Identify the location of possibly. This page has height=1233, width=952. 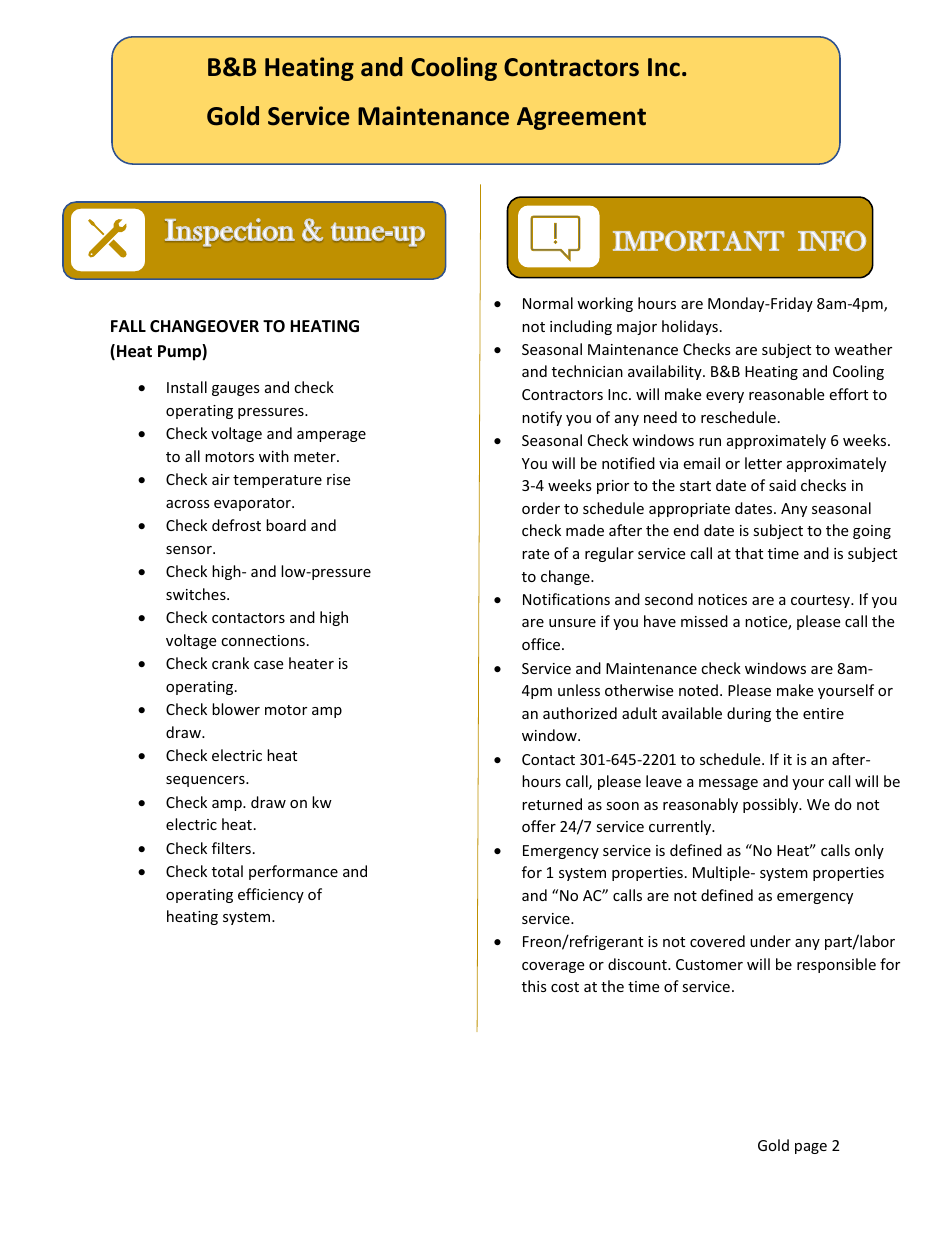
(772, 805).
